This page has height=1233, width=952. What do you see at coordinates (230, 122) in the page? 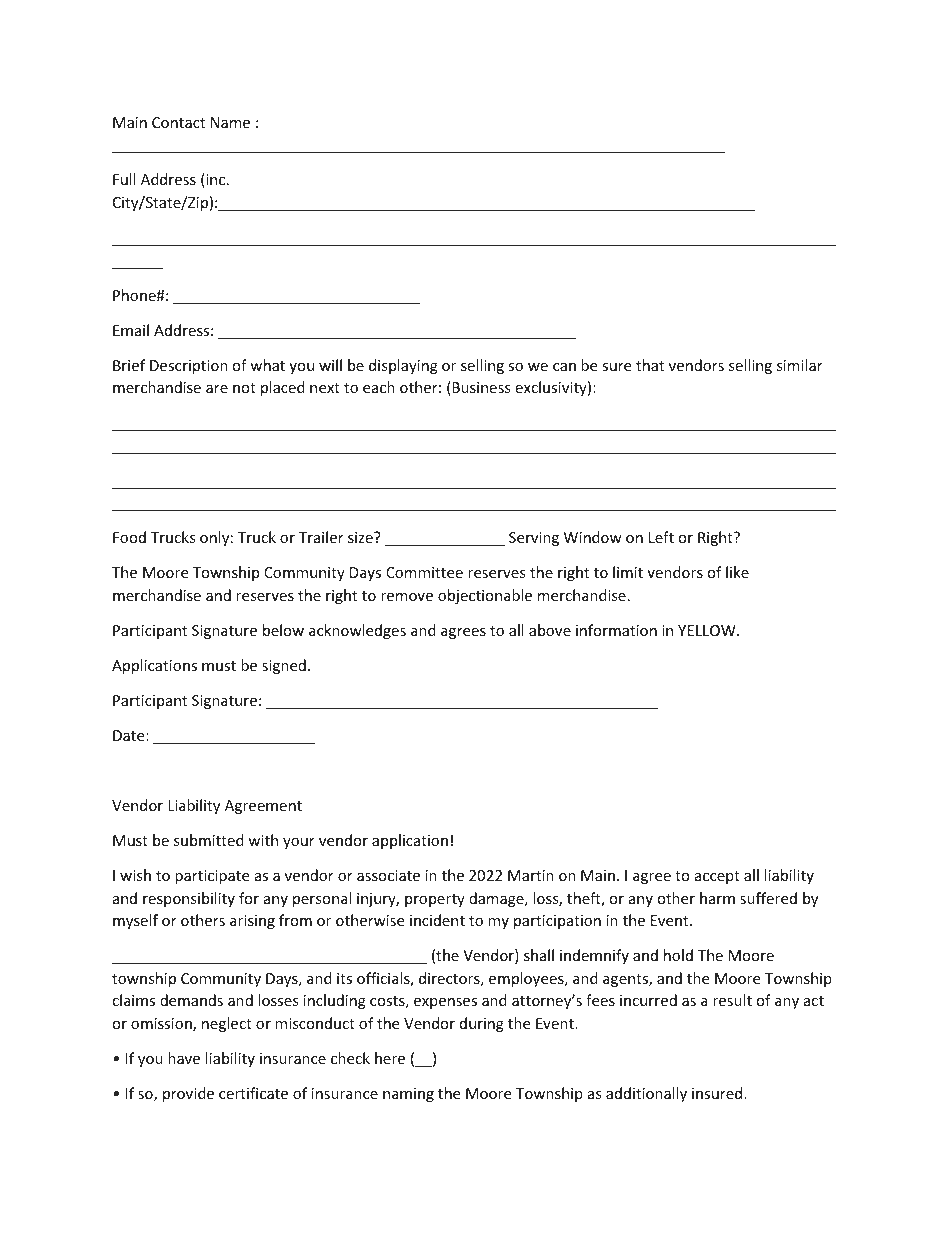
I see `Name` at bounding box center [230, 122].
